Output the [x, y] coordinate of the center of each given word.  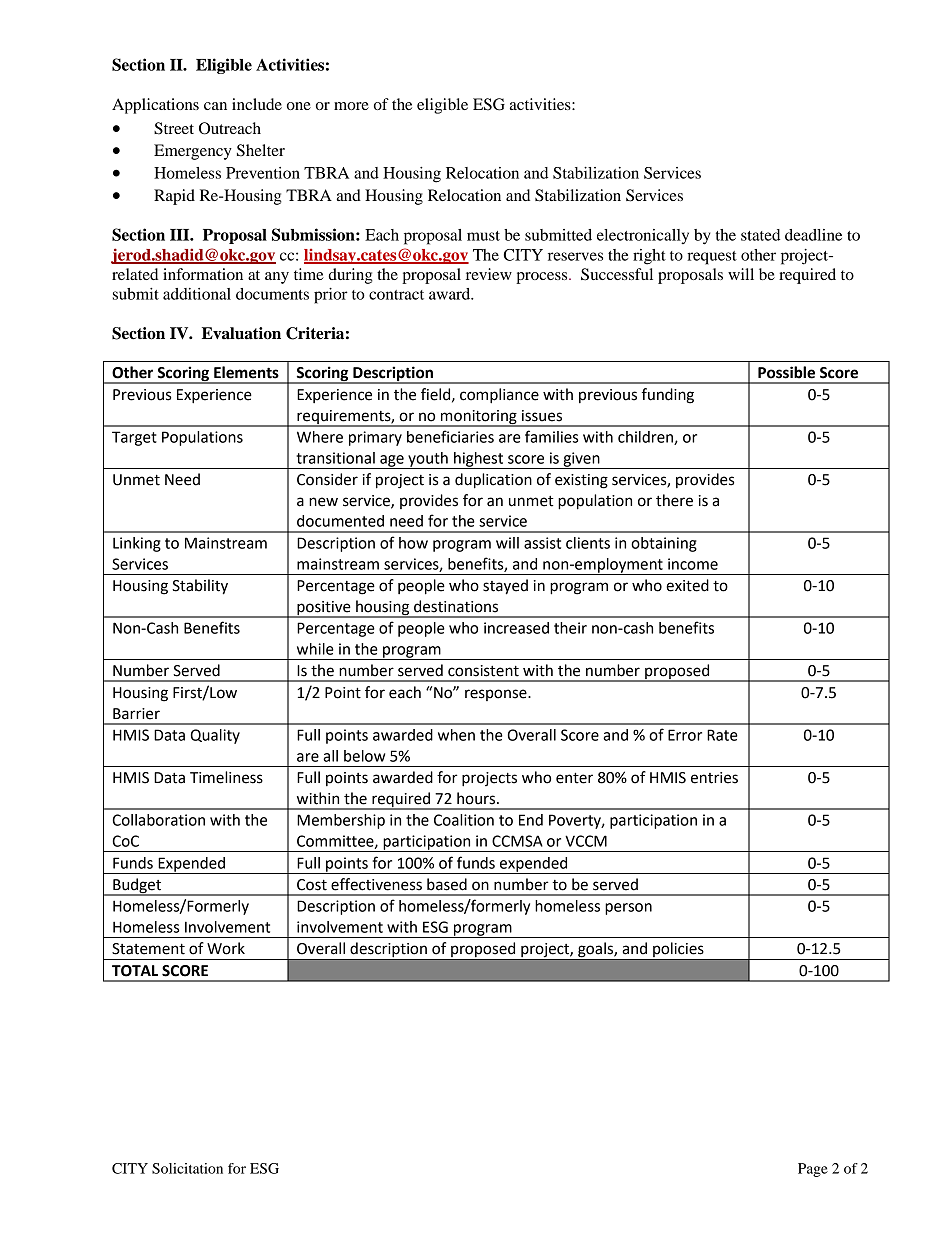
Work [226, 948]
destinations [456, 606]
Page [813, 1170]
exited [687, 585]
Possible [786, 372]
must [483, 236]
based [447, 884]
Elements [246, 372]
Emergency [193, 152]
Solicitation [187, 1168]
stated [760, 235]
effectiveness [376, 884]
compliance [499, 396]
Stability [200, 587]
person [628, 909]
